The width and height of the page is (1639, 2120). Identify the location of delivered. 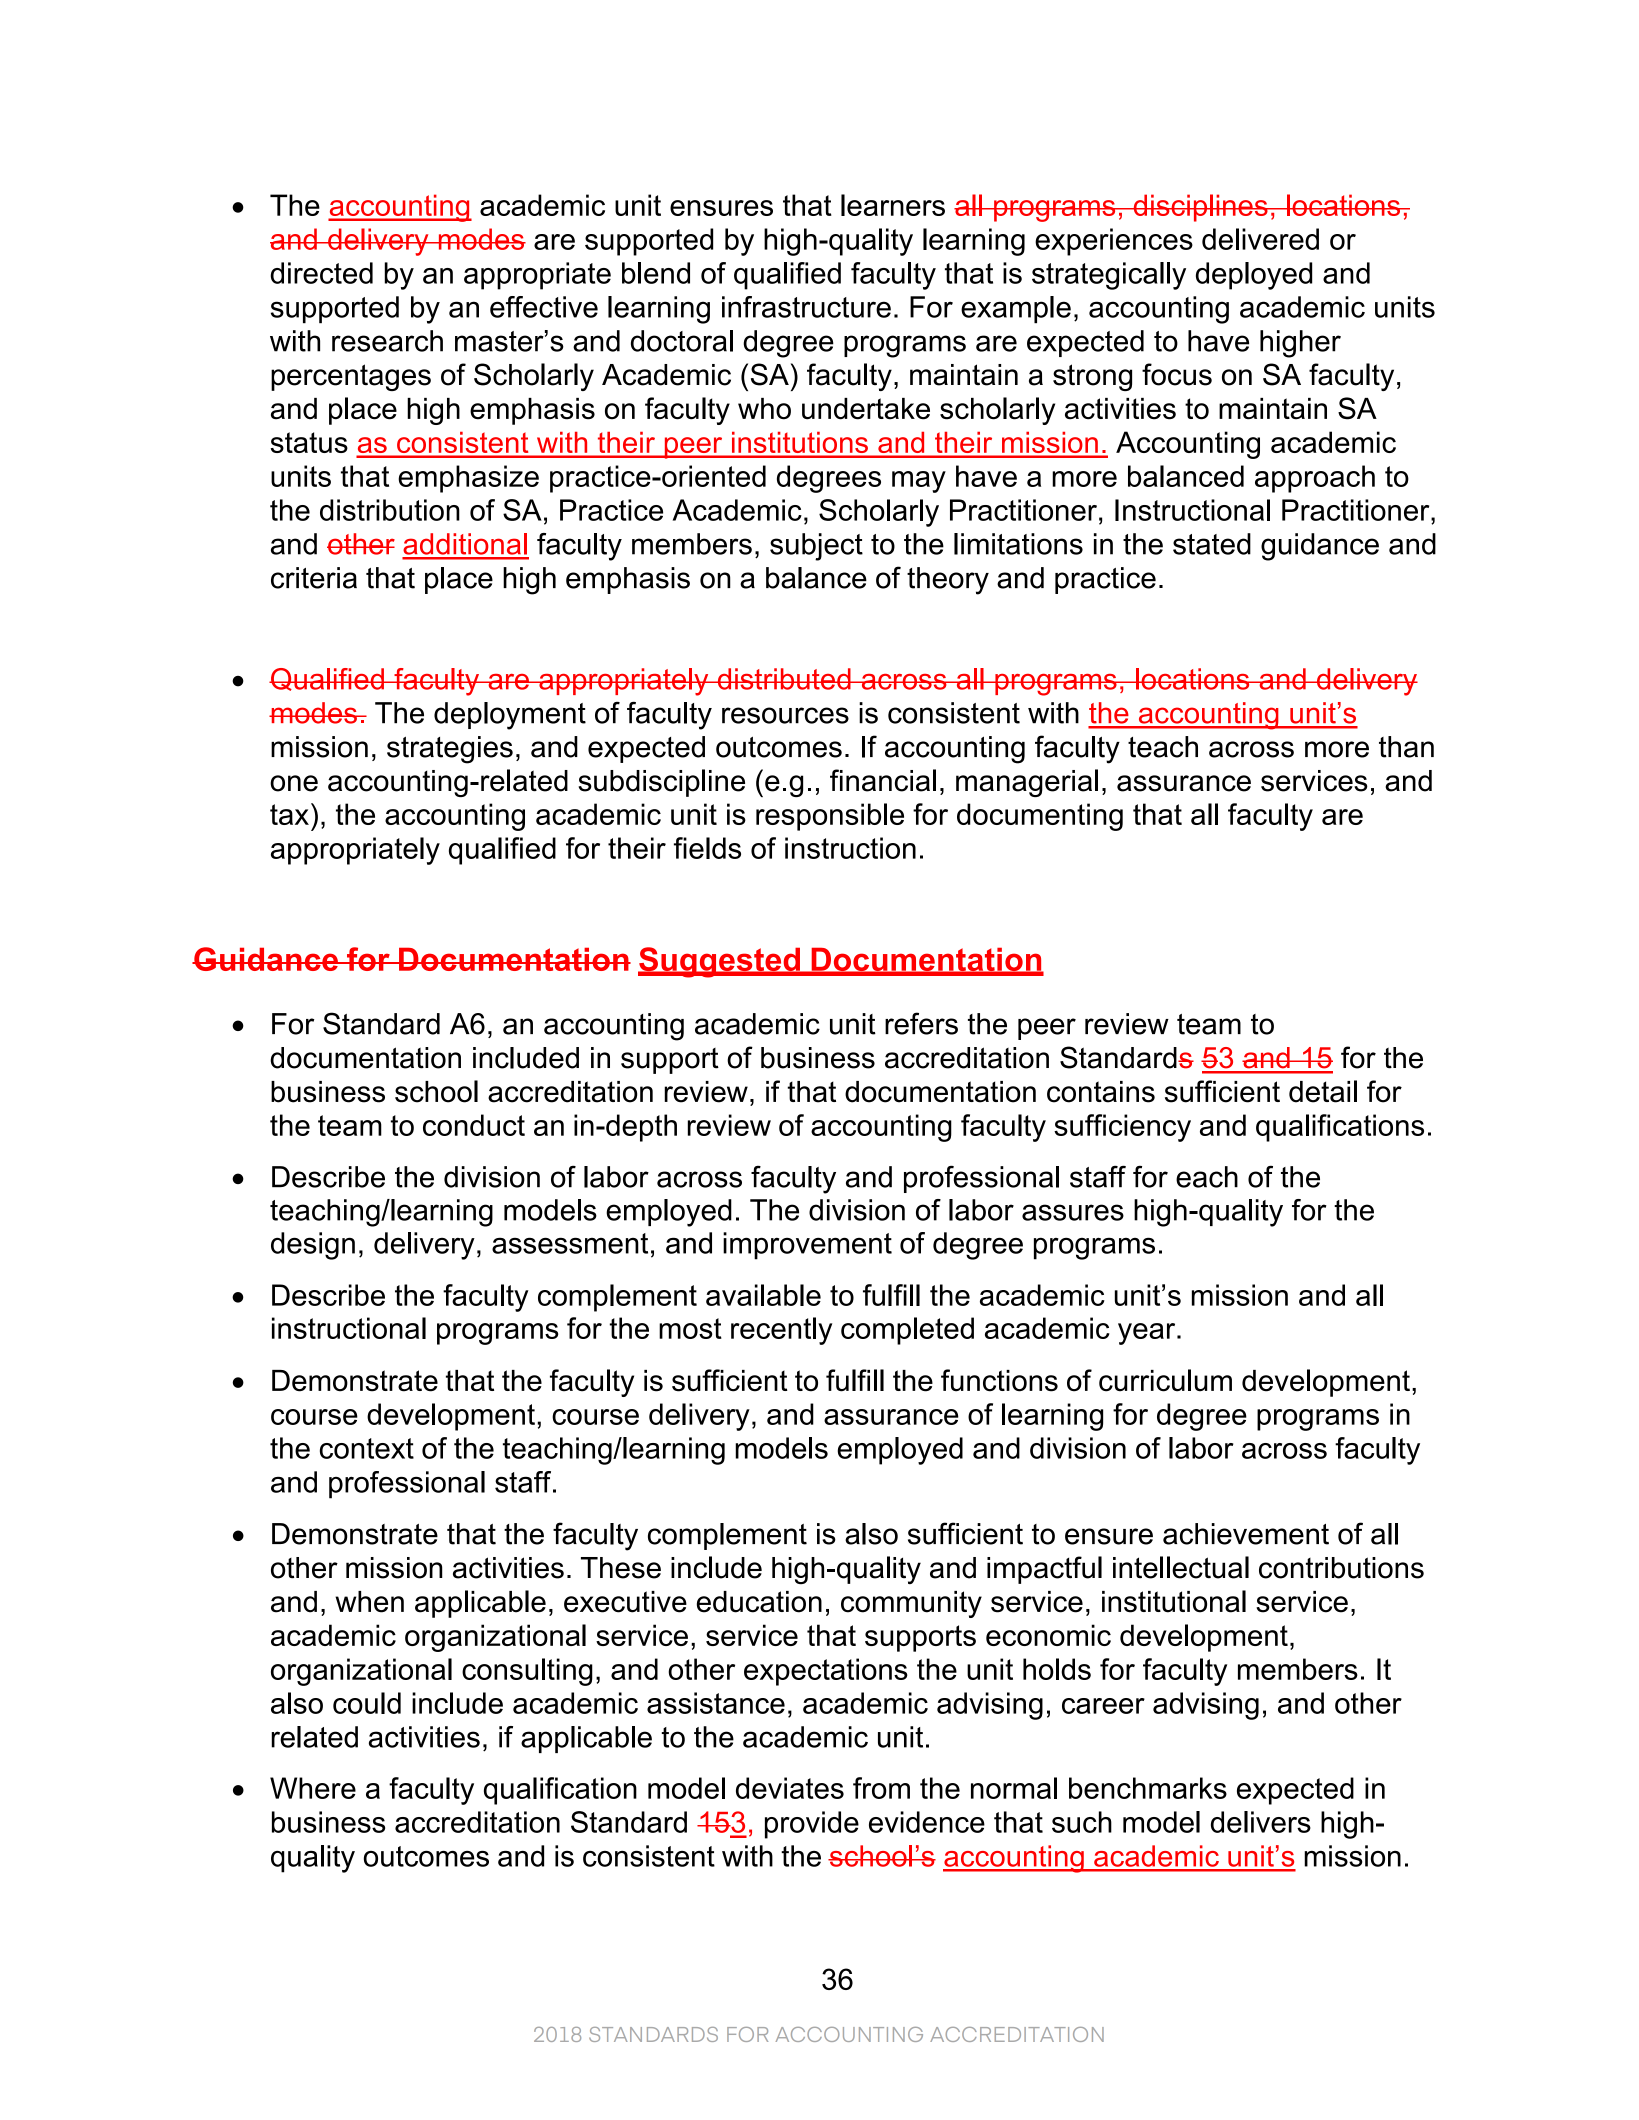
(1260, 239).
